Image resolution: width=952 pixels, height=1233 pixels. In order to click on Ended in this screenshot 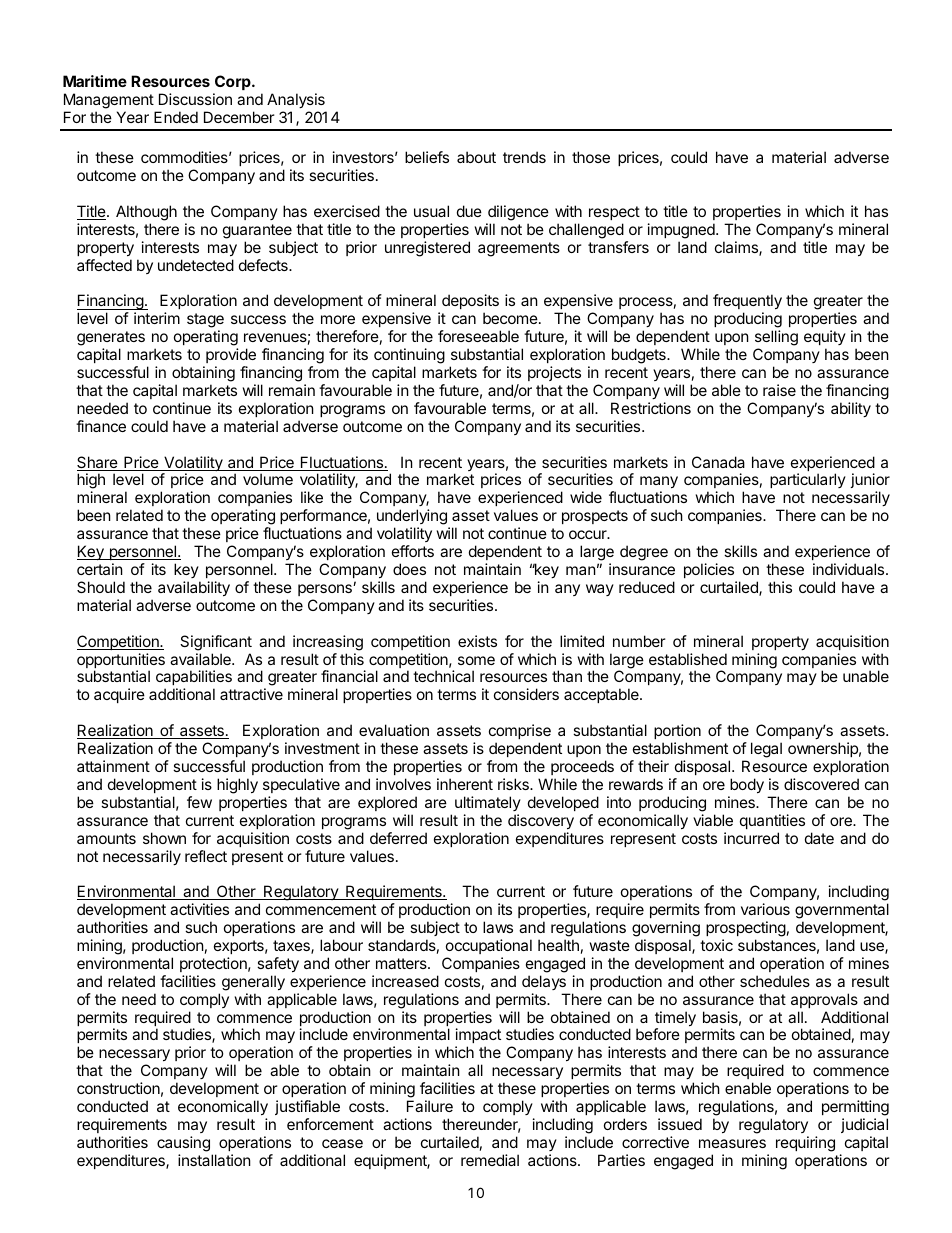, I will do `click(176, 117)`.
